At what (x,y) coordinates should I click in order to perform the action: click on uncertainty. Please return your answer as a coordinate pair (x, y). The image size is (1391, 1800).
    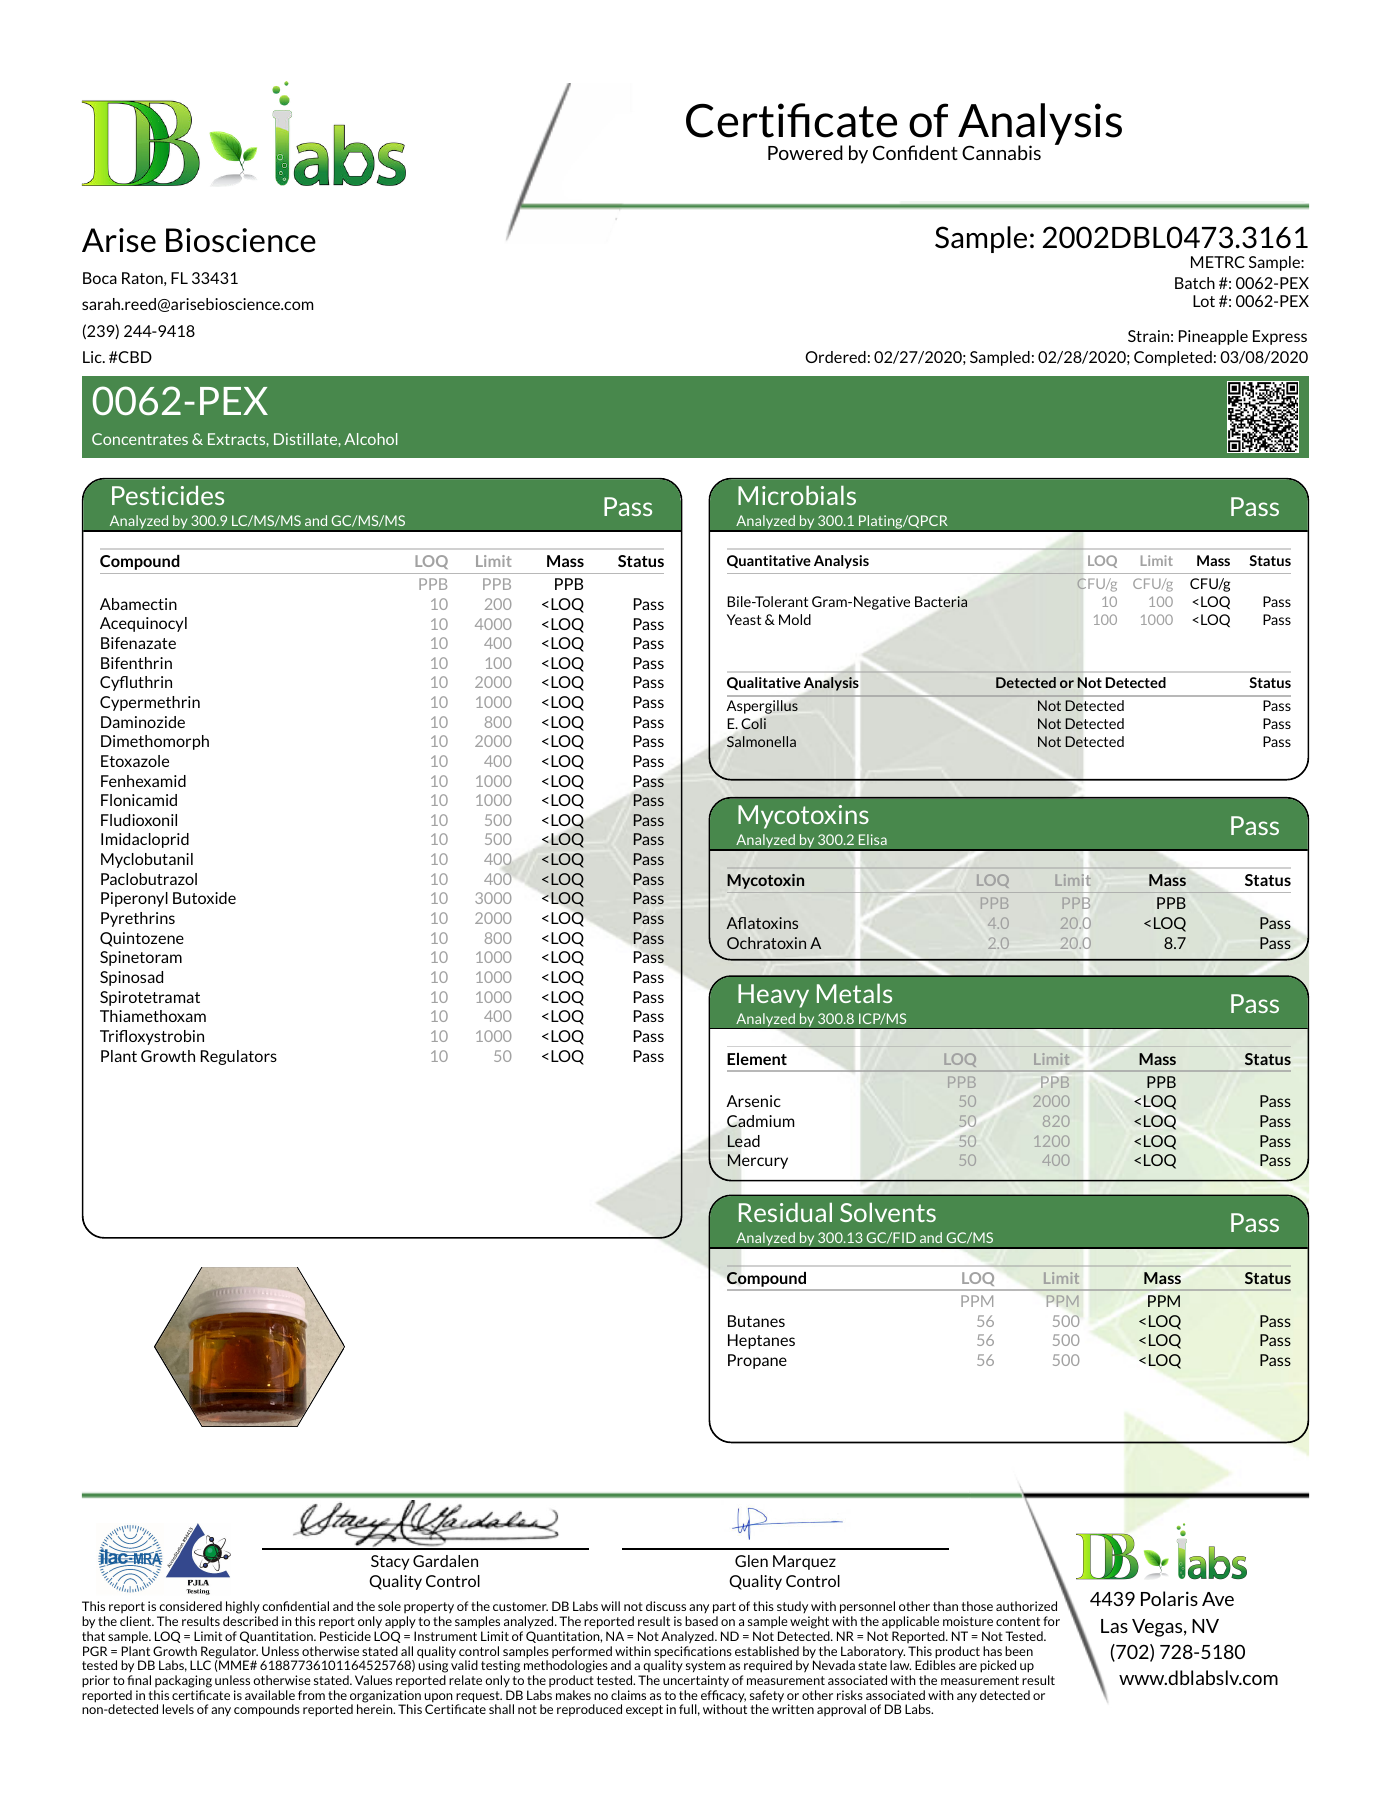
    Looking at the image, I should click on (696, 1681).
